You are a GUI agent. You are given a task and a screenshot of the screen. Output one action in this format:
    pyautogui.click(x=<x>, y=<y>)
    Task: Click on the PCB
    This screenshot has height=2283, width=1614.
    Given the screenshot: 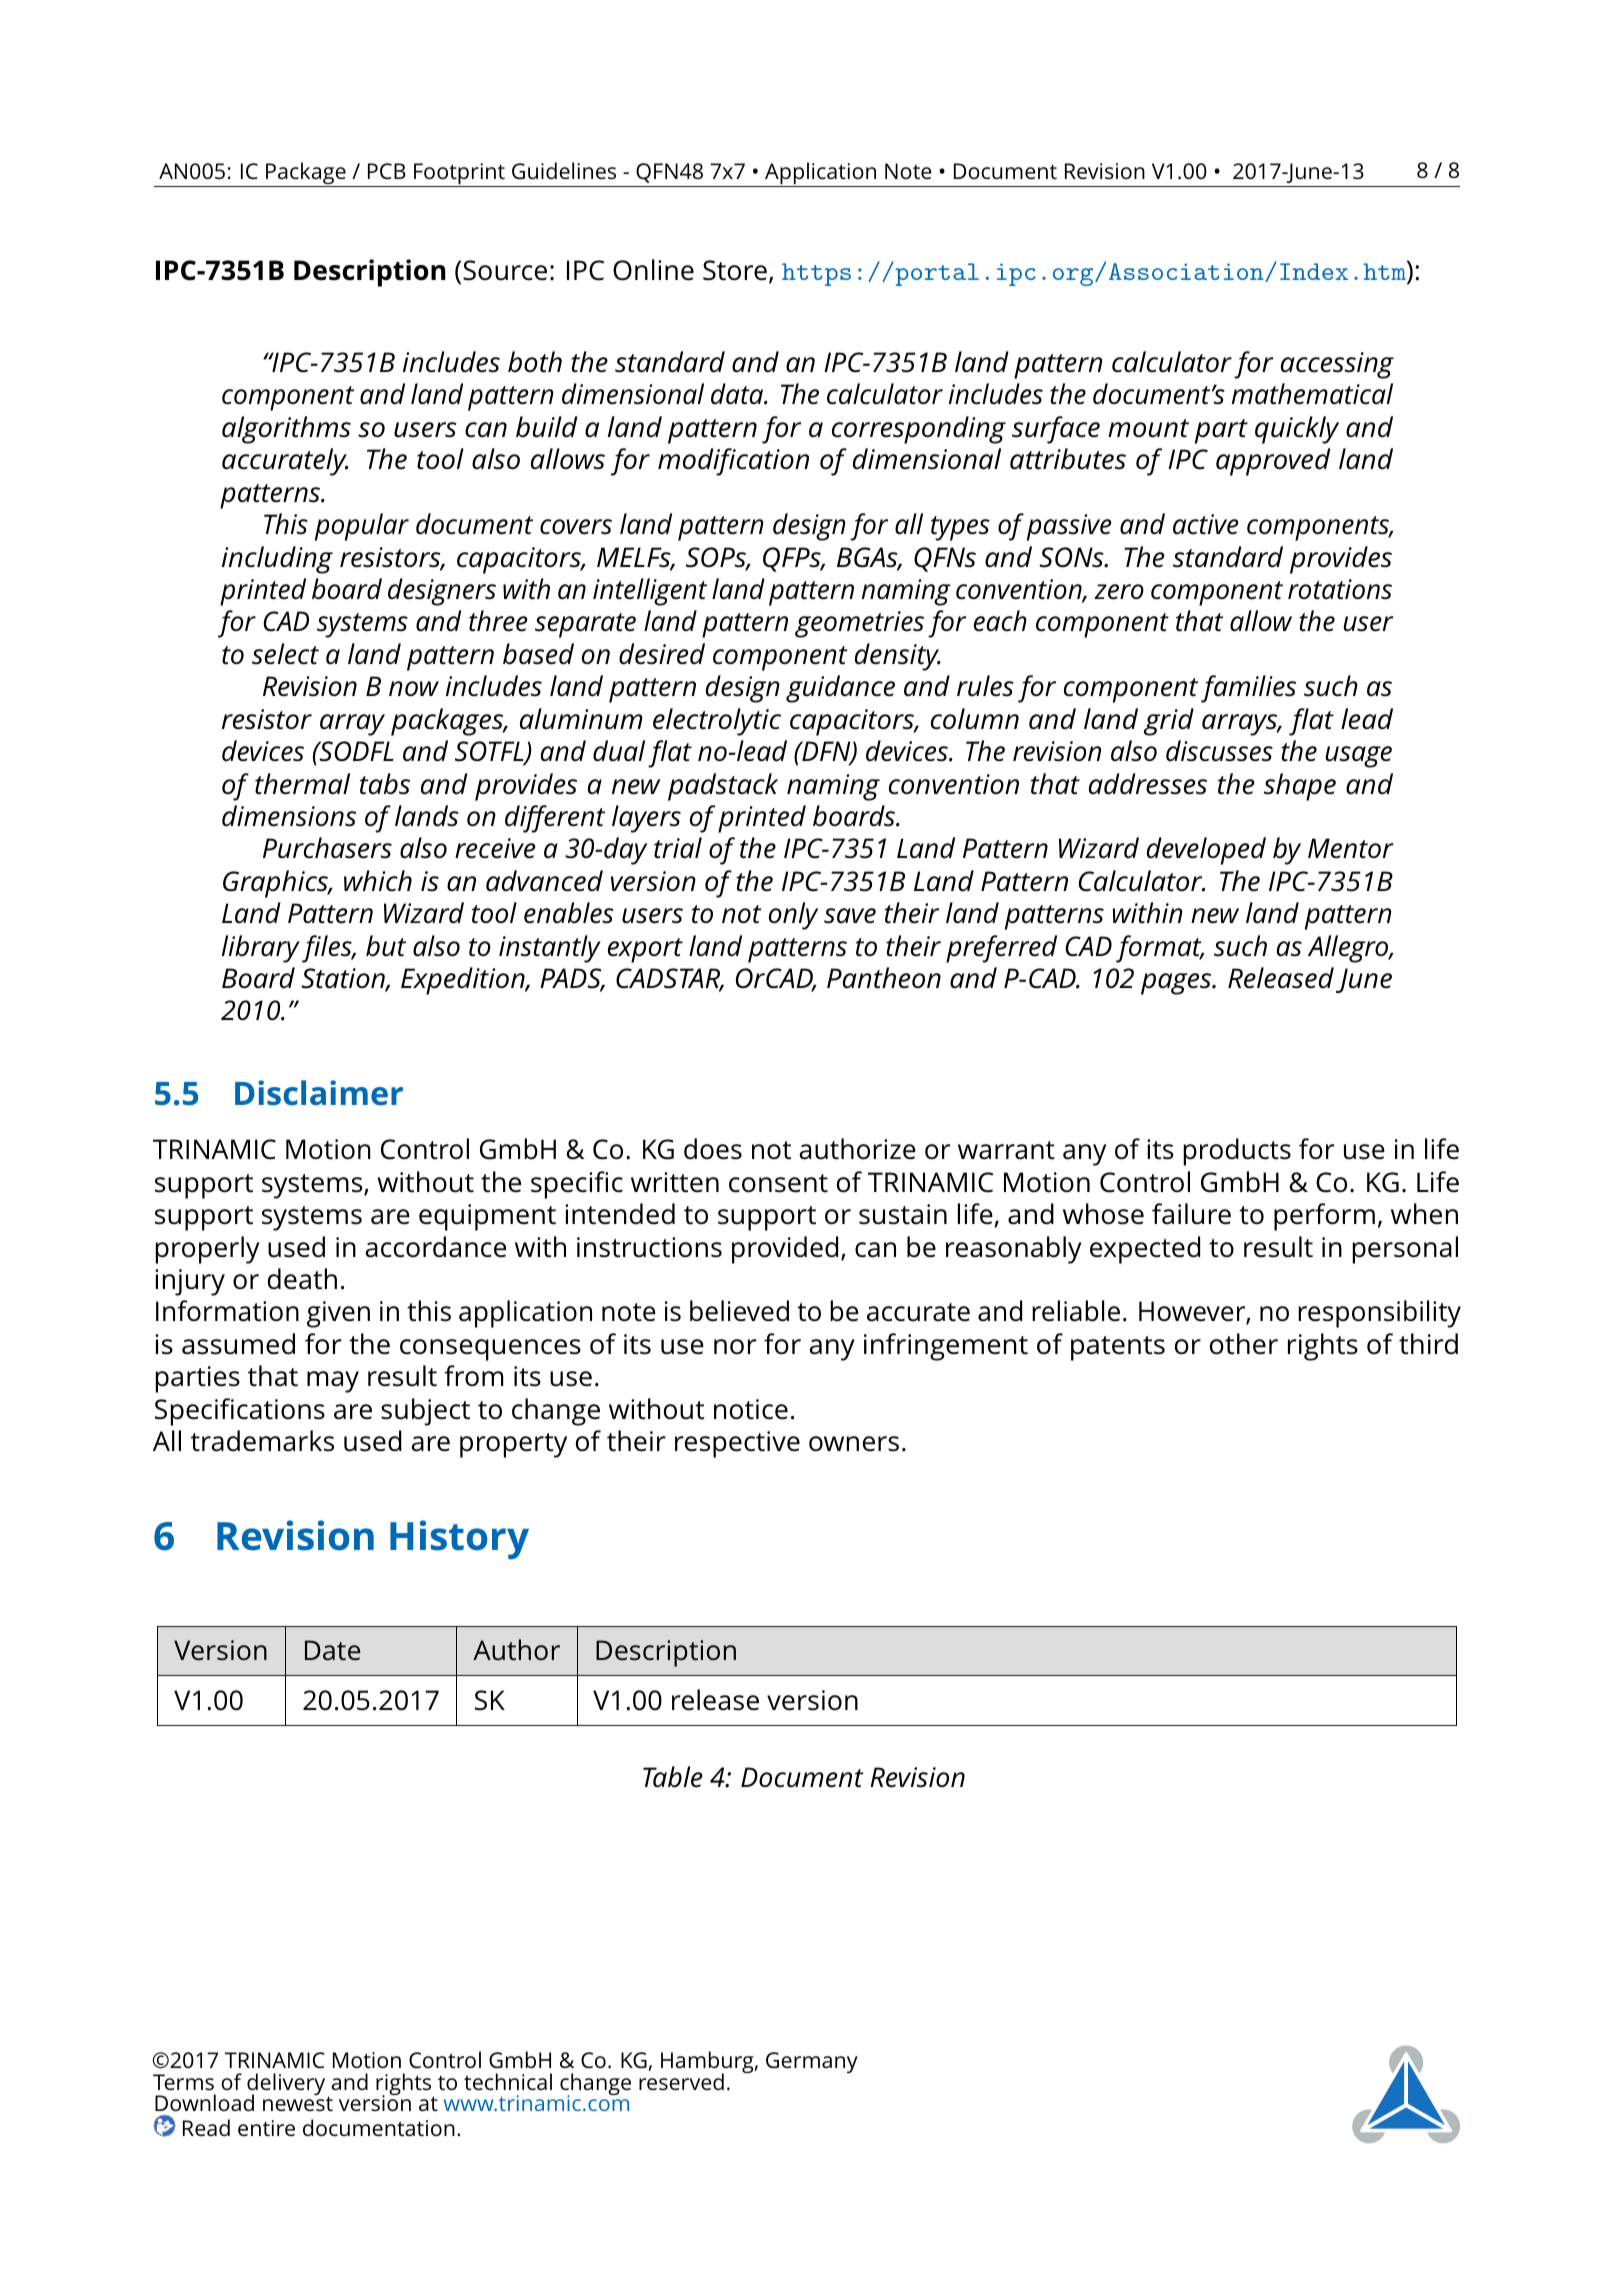 What is the action you would take?
    pyautogui.click(x=387, y=171)
